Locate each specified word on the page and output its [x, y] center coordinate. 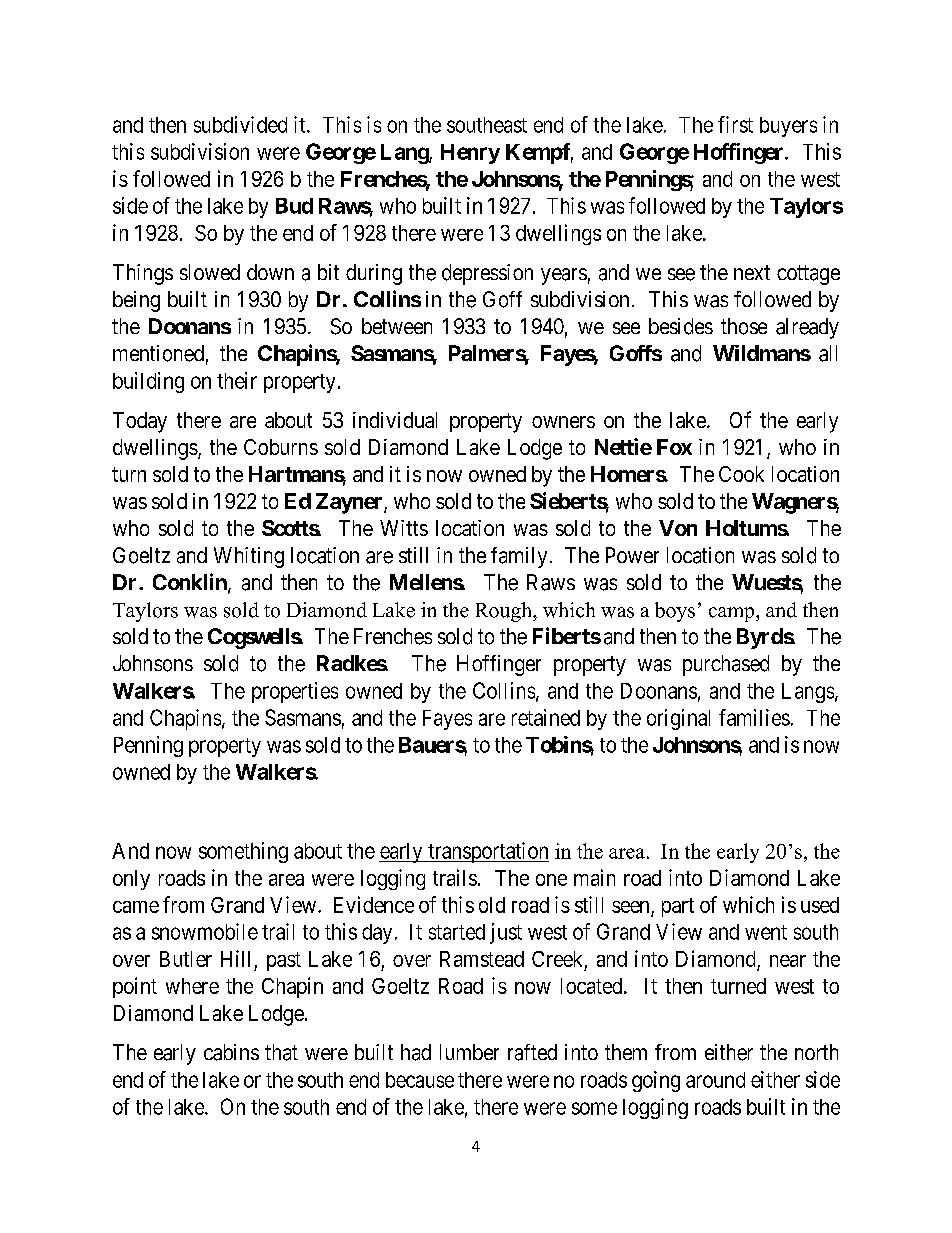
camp [733, 614]
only [131, 880]
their [237, 380]
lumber [469, 1052]
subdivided [240, 124]
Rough [505, 612]
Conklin [191, 583]
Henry [470, 154]
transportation [487, 852]
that [281, 1052]
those [744, 326]
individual [395, 420]
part [678, 907]
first [735, 124]
